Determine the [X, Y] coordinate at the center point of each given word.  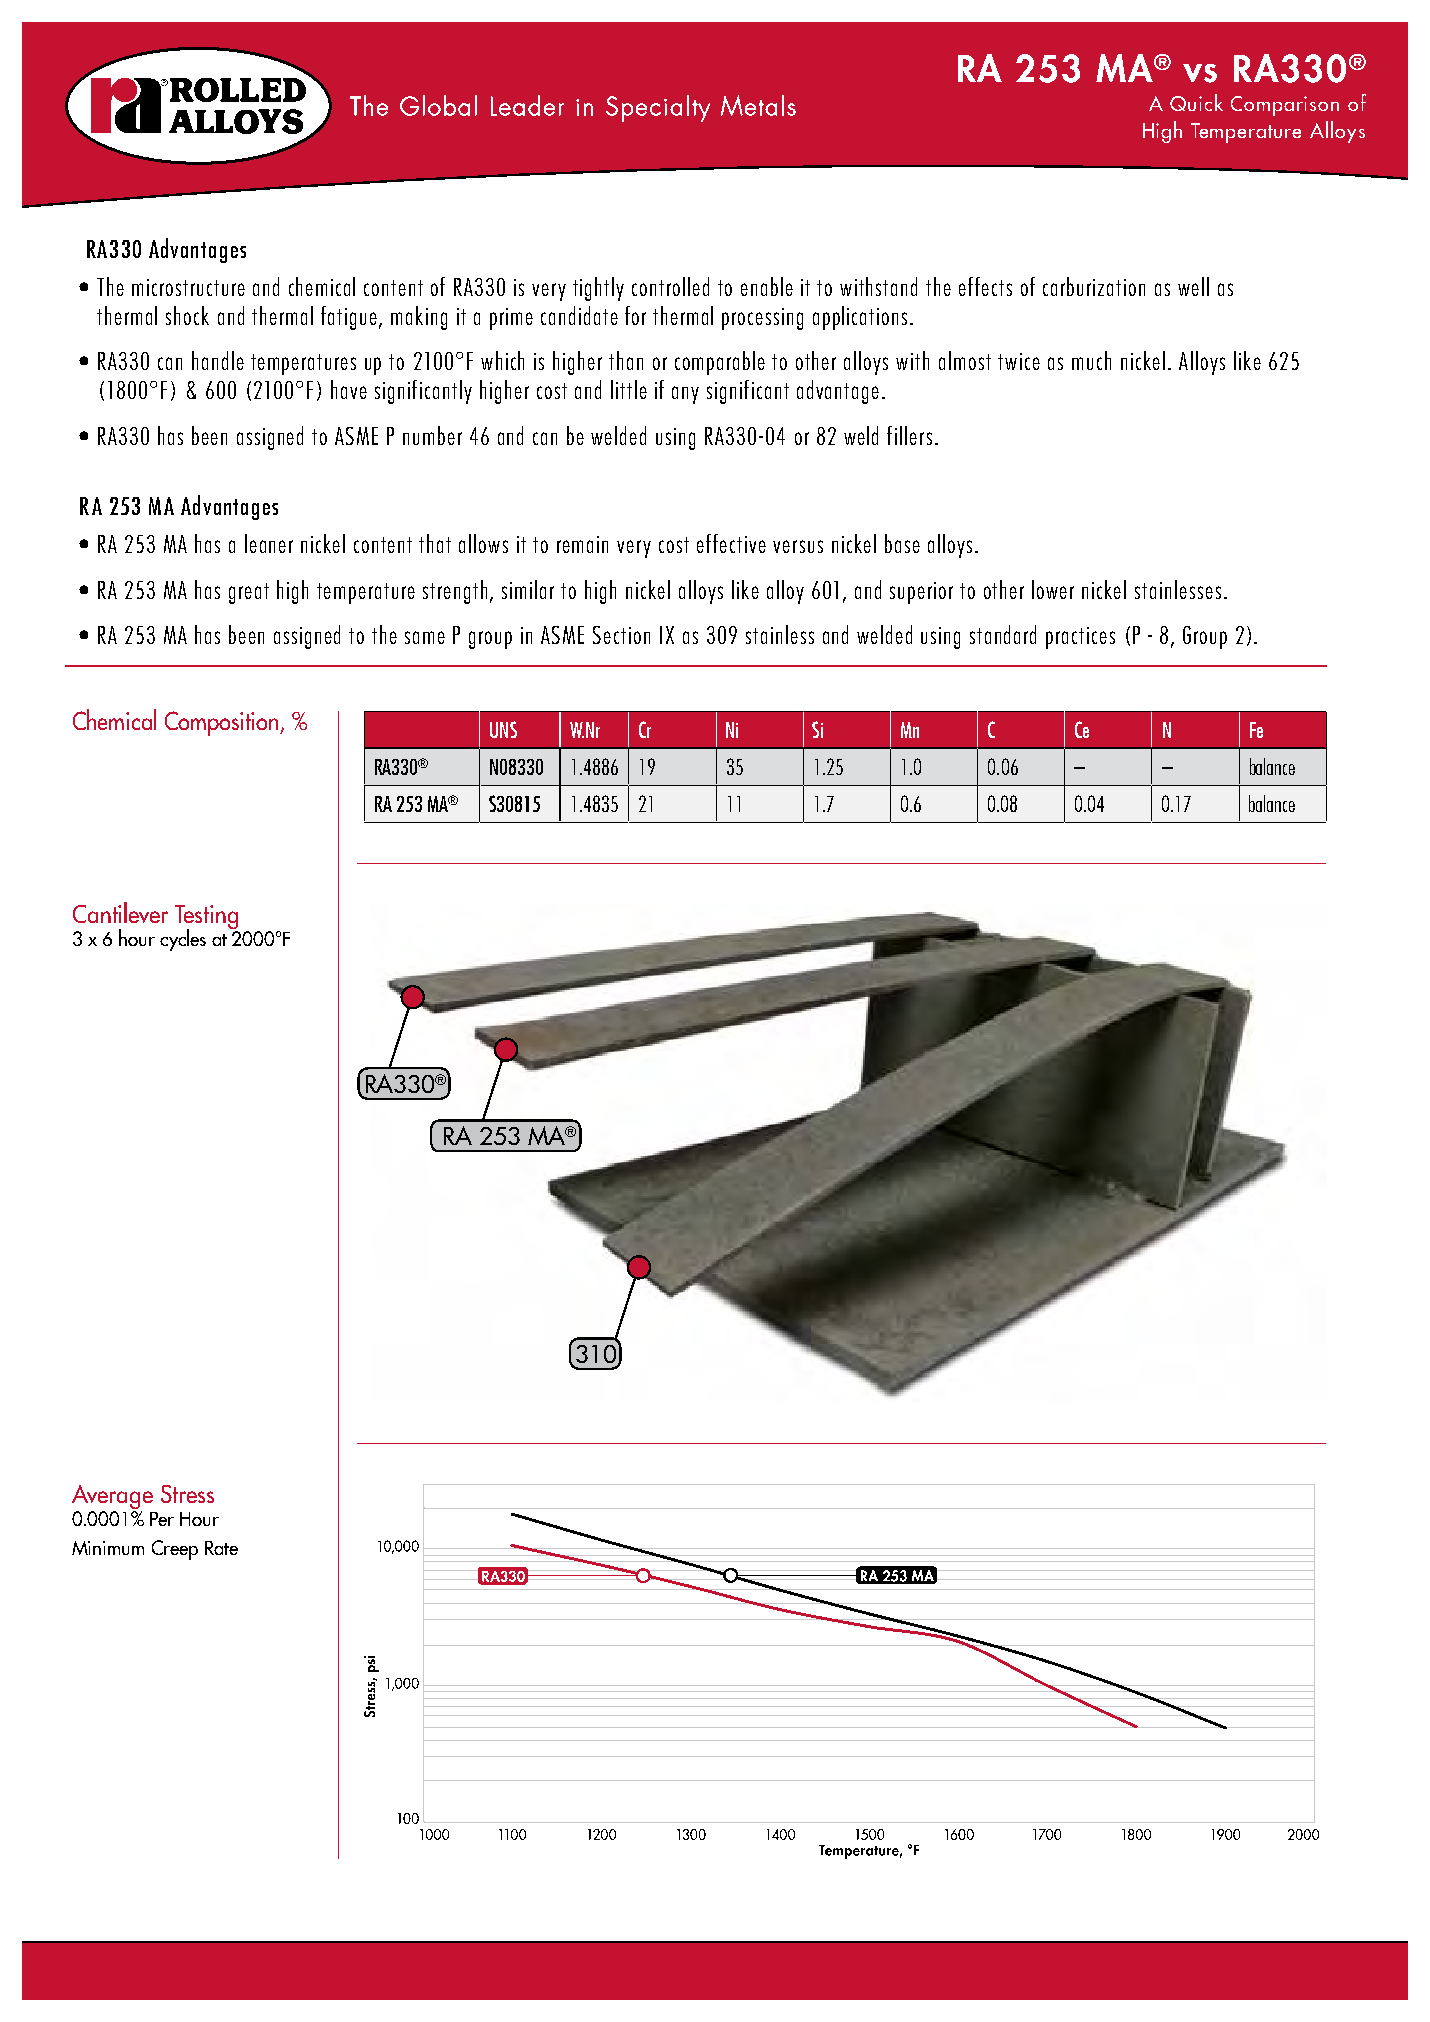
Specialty [658, 108]
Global [438, 105]
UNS [503, 729]
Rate [221, 1548]
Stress [187, 1494]
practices [1080, 638]
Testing [206, 918]
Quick [1196, 102]
